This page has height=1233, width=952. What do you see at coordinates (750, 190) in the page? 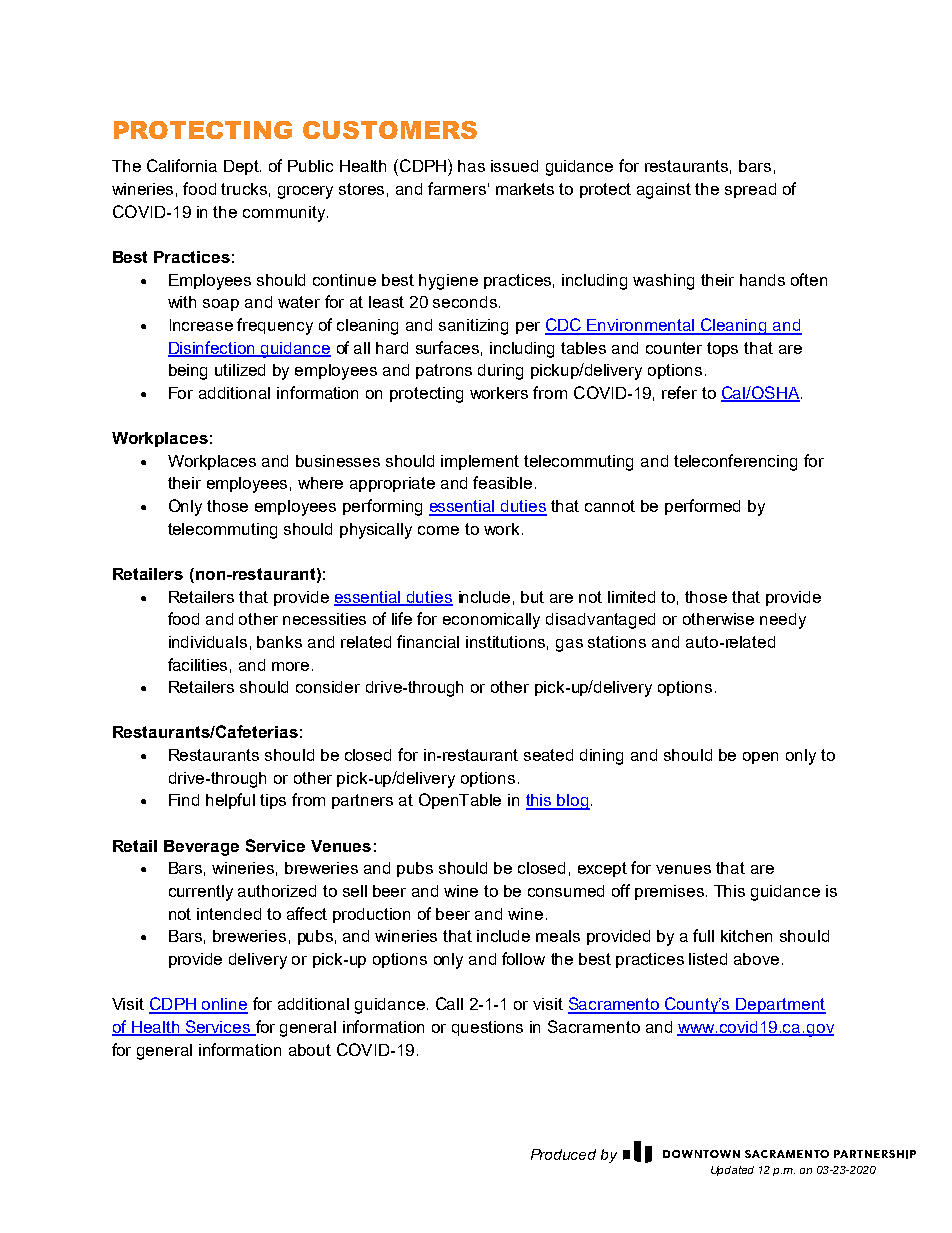
I see `spread` at bounding box center [750, 190].
